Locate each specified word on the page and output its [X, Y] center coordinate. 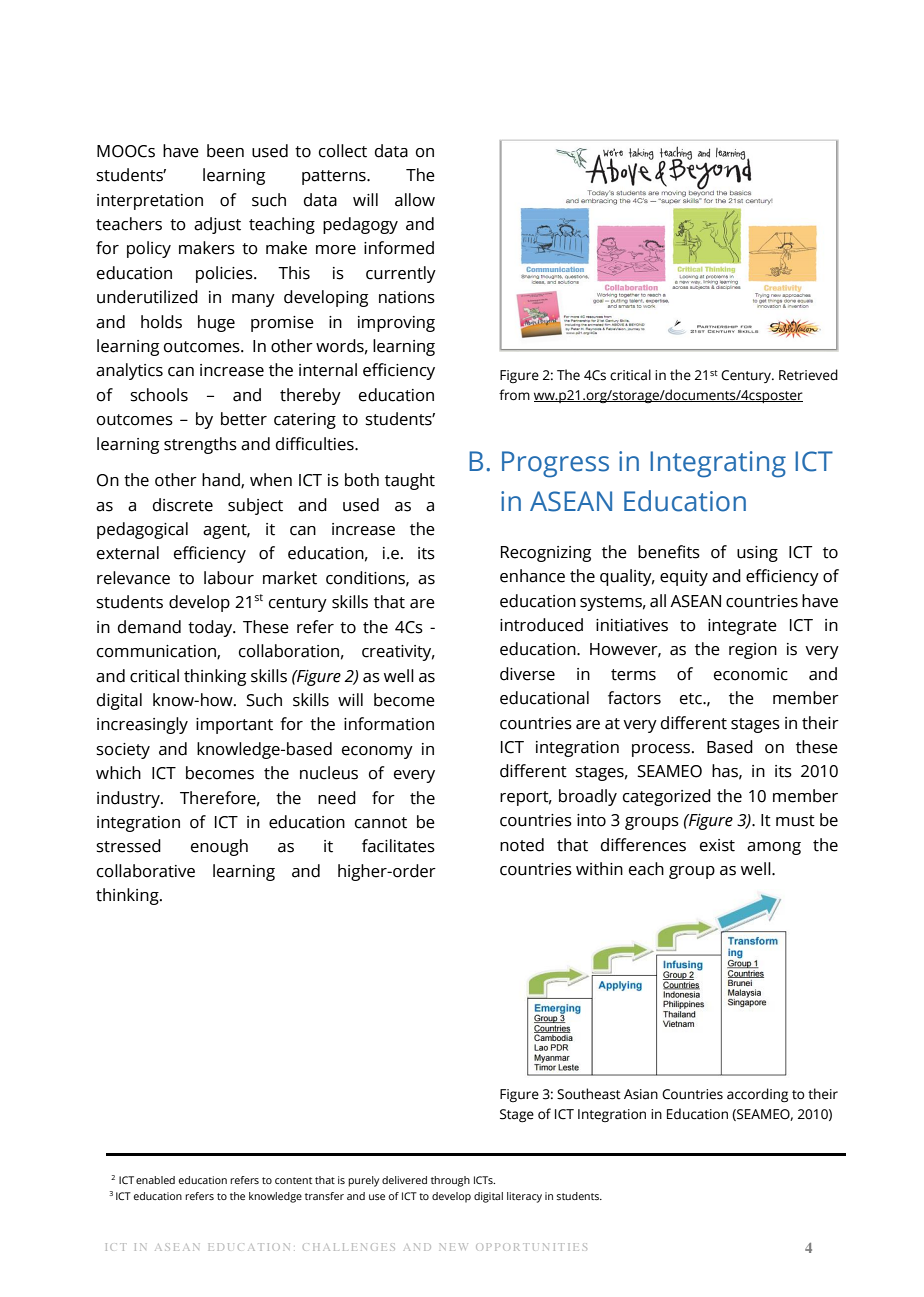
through [450, 1181]
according [757, 1095]
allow [415, 200]
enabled [155, 1180]
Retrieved [808, 375]
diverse [527, 674]
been [225, 151]
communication [157, 652]
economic [751, 674]
